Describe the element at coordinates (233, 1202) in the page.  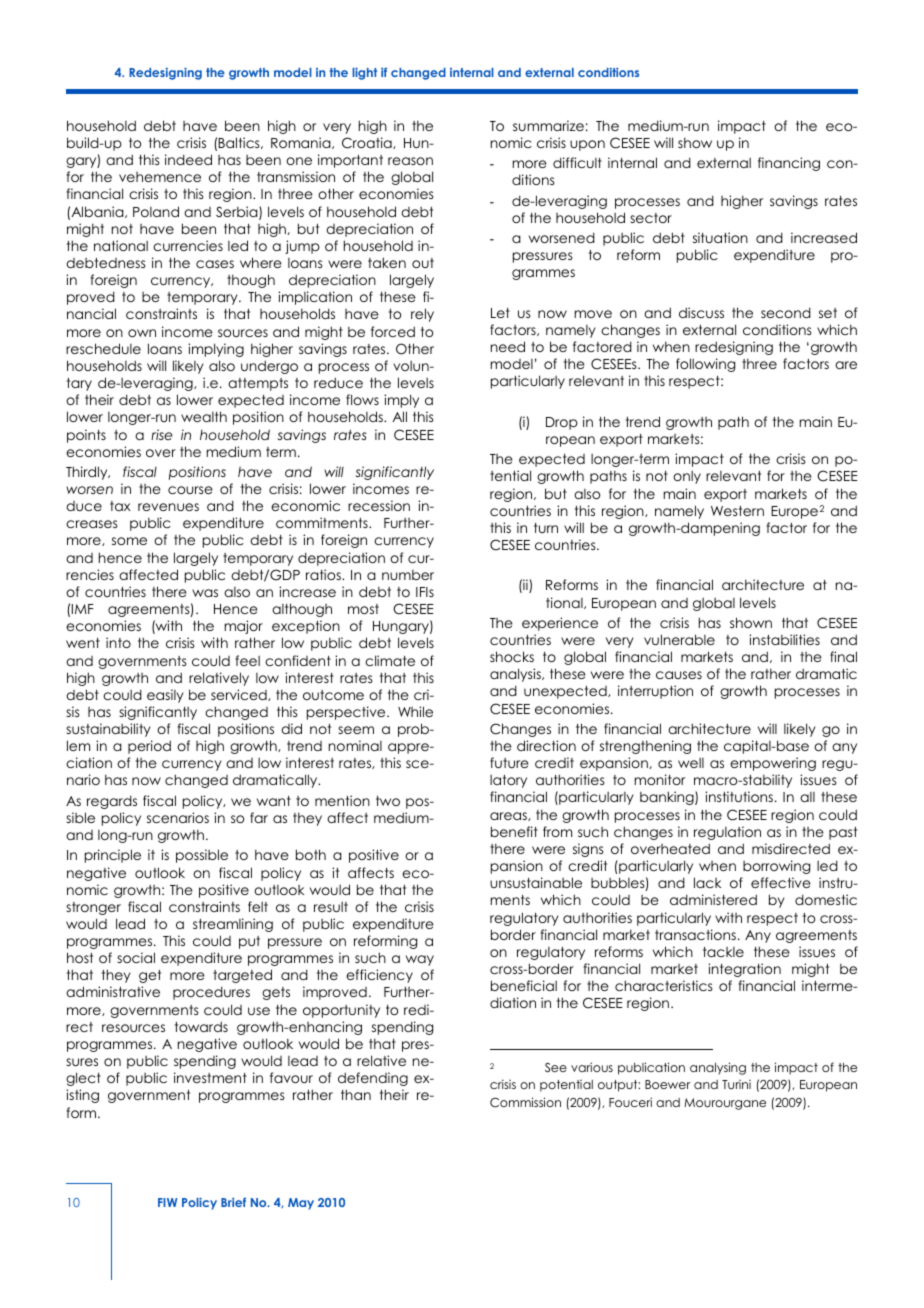
I see `Brief` at that location.
